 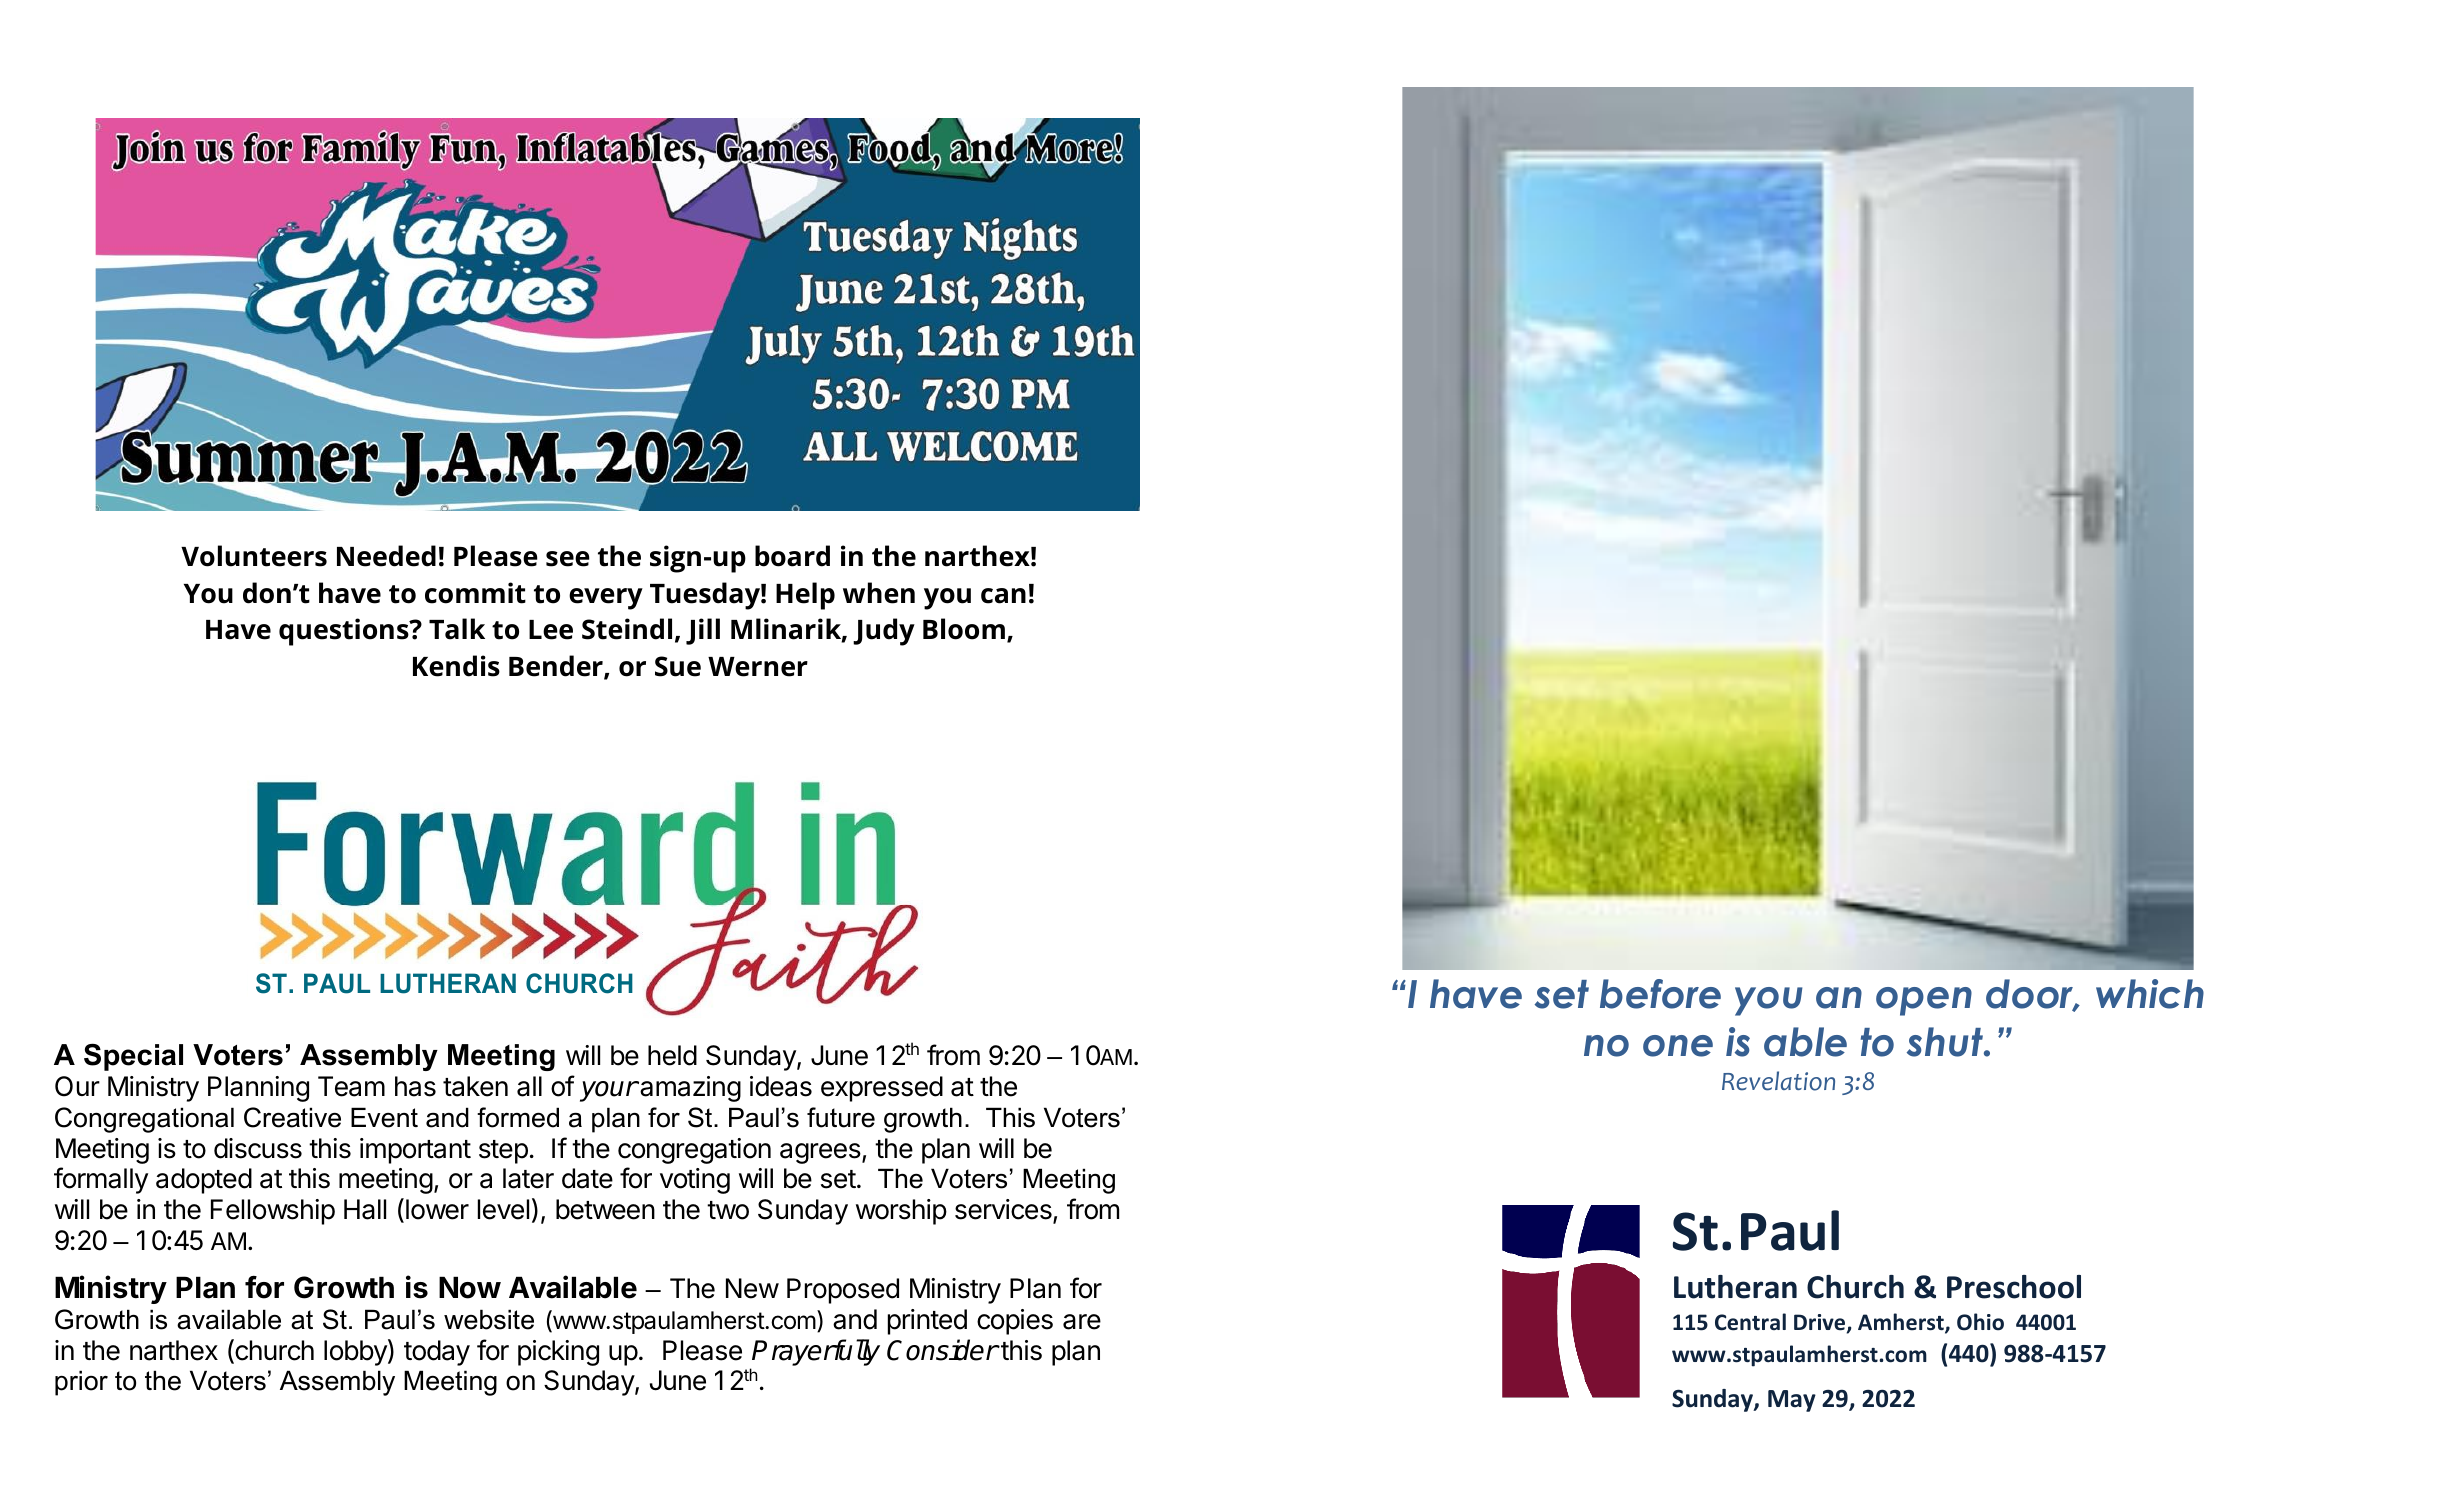 I want to click on expressed, so click(x=882, y=1089).
